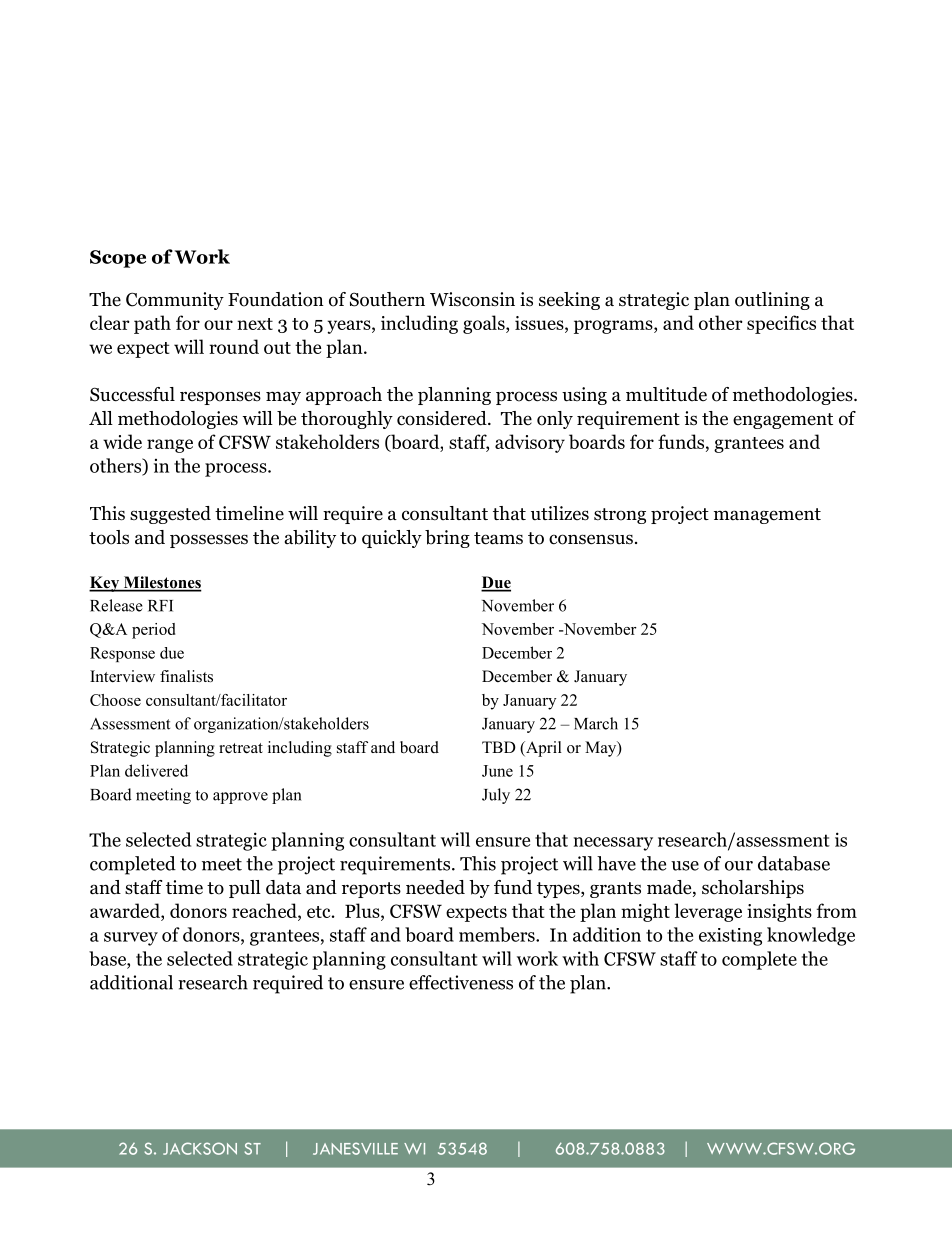 Image resolution: width=952 pixels, height=1233 pixels. What do you see at coordinates (461, 982) in the screenshot?
I see `effectiveness` at bounding box center [461, 982].
